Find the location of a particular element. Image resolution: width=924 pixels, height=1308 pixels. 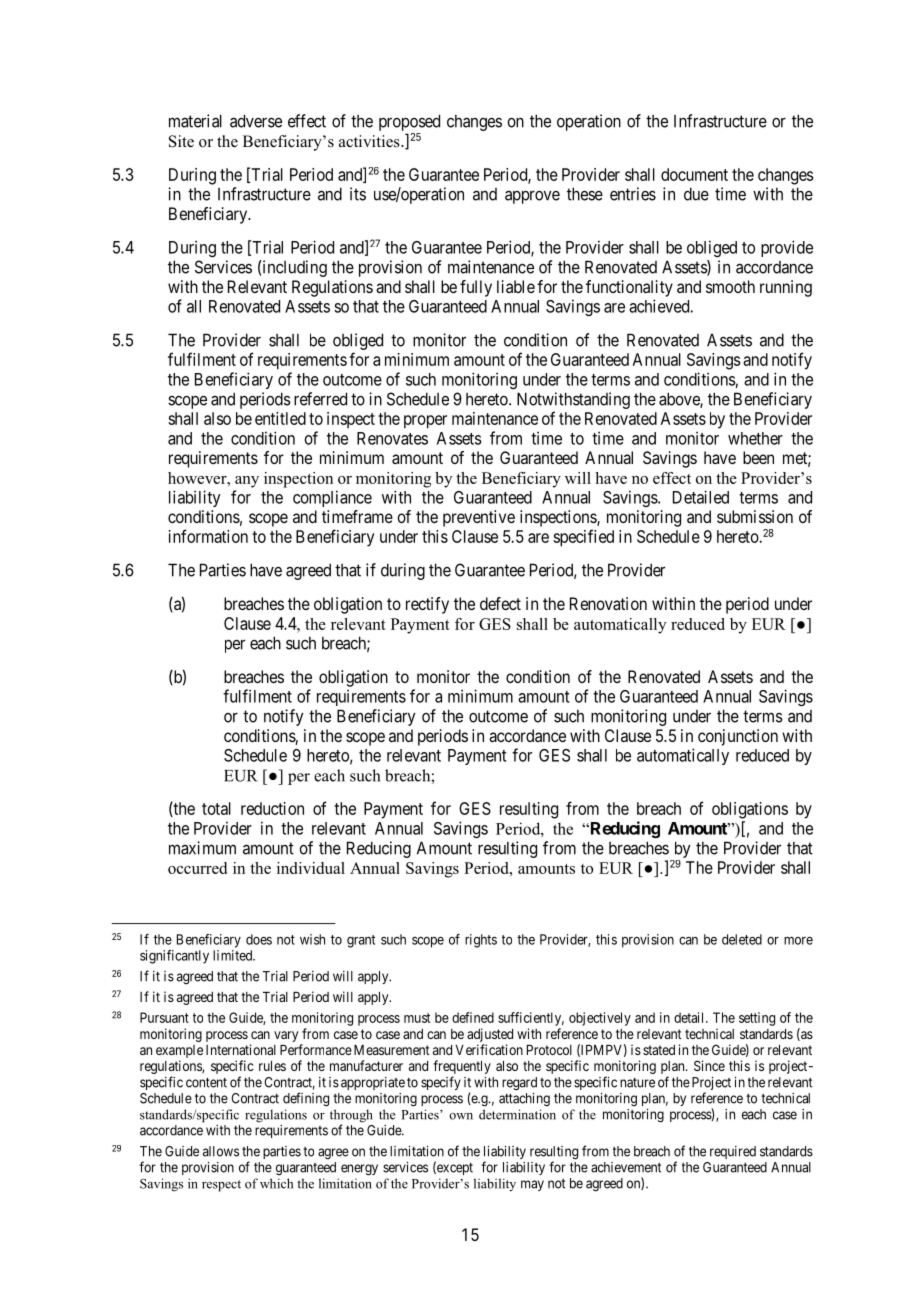

allows is located at coordinates (221, 1151).
